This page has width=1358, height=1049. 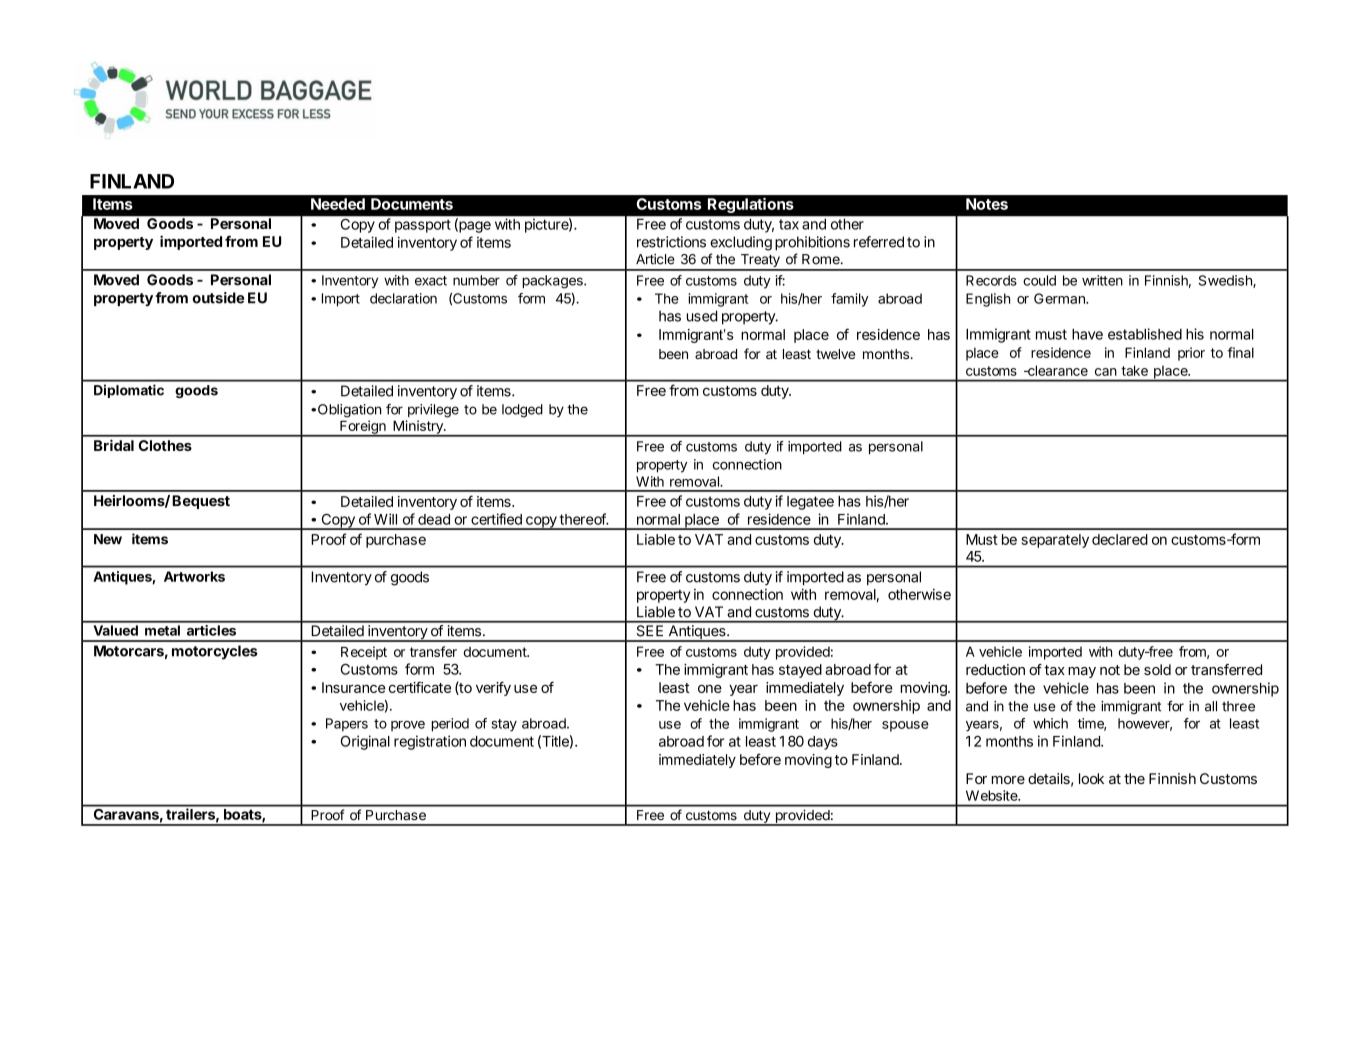 I want to click on lodged, so click(x=522, y=411).
